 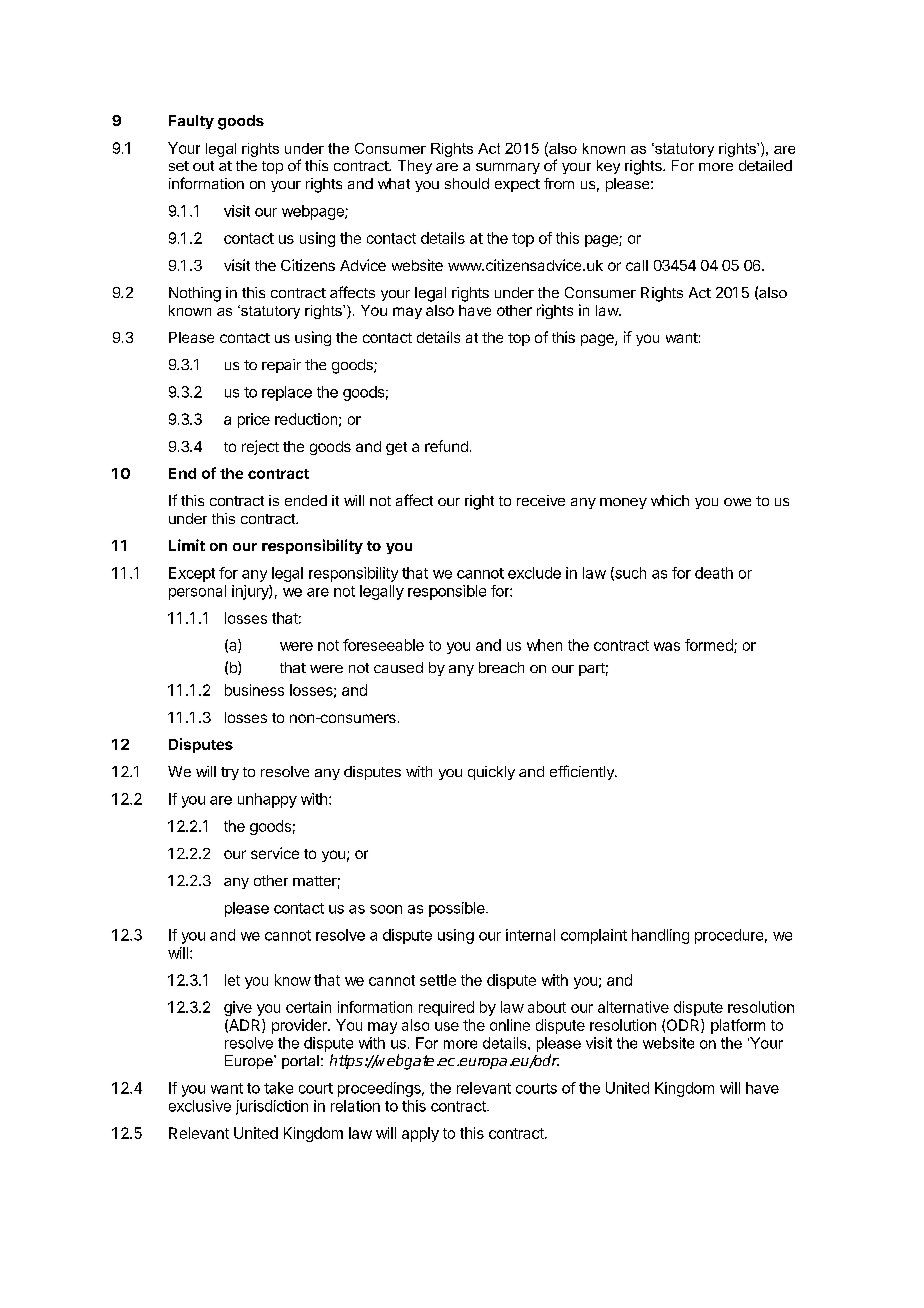 I want to click on Faulty, so click(x=191, y=122).
